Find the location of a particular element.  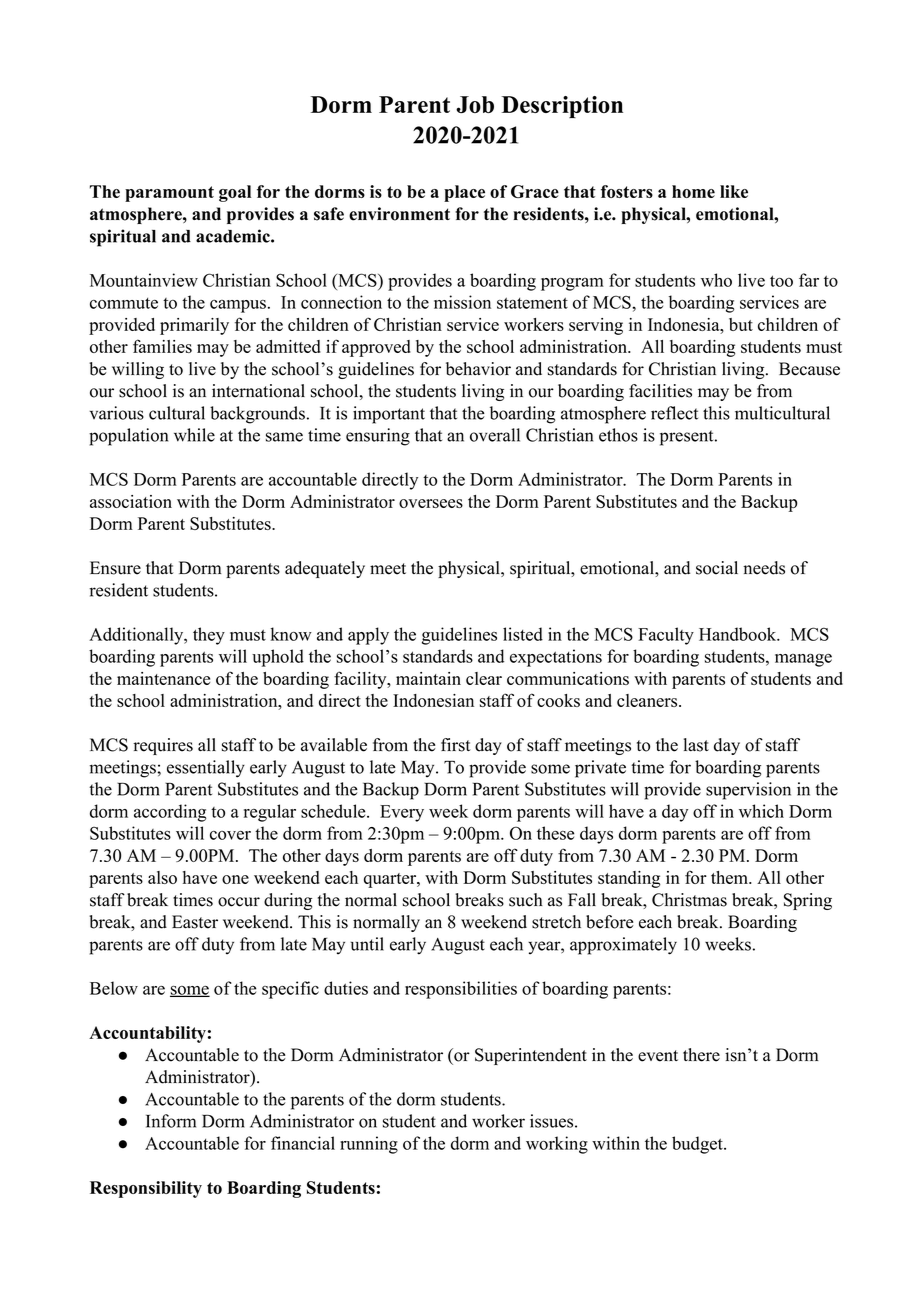

running is located at coordinates (369, 1145).
